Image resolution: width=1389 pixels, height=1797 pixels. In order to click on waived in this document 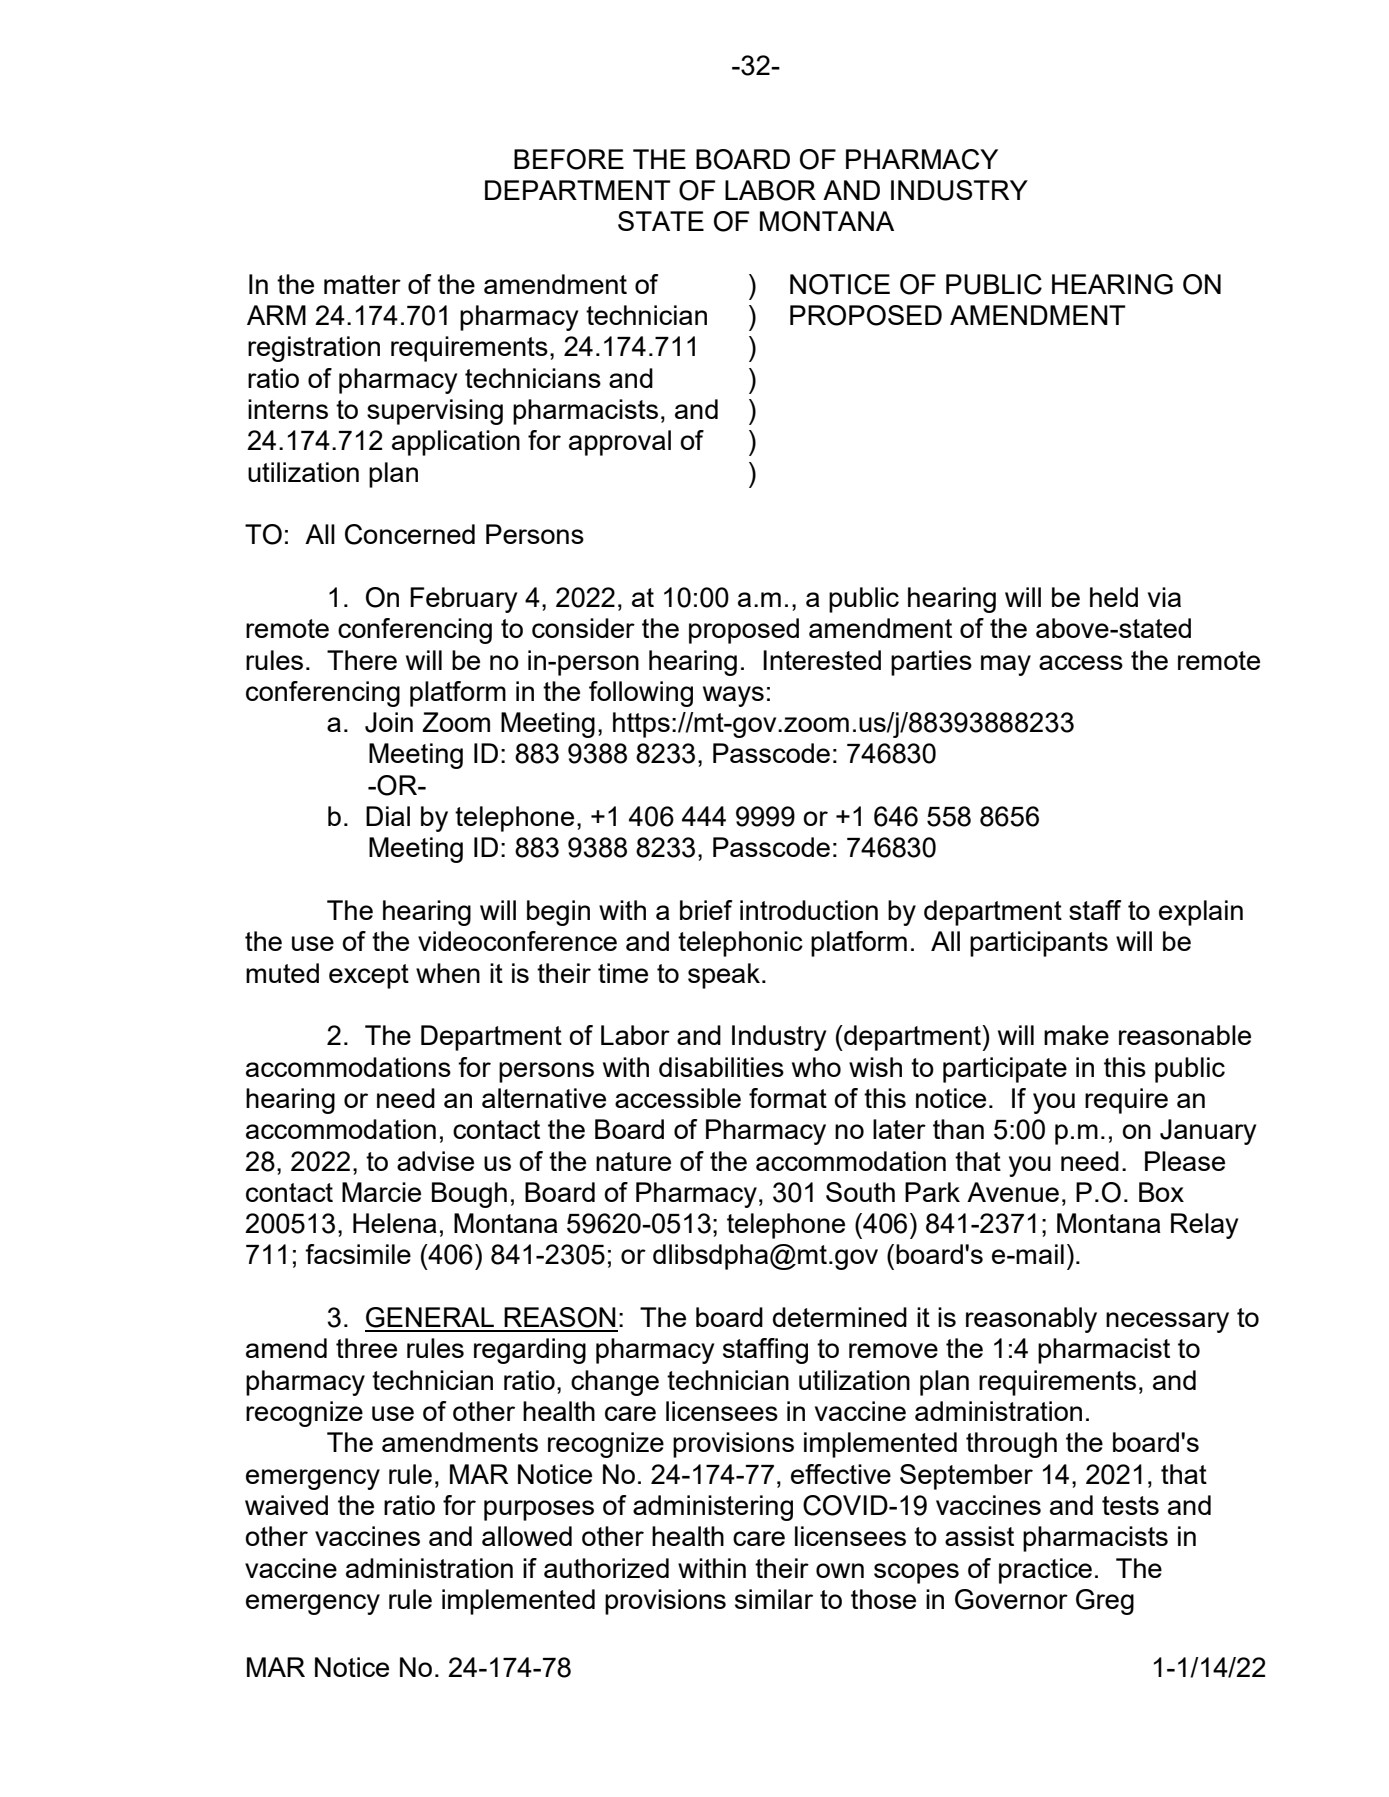, I will do `click(286, 1505)`.
